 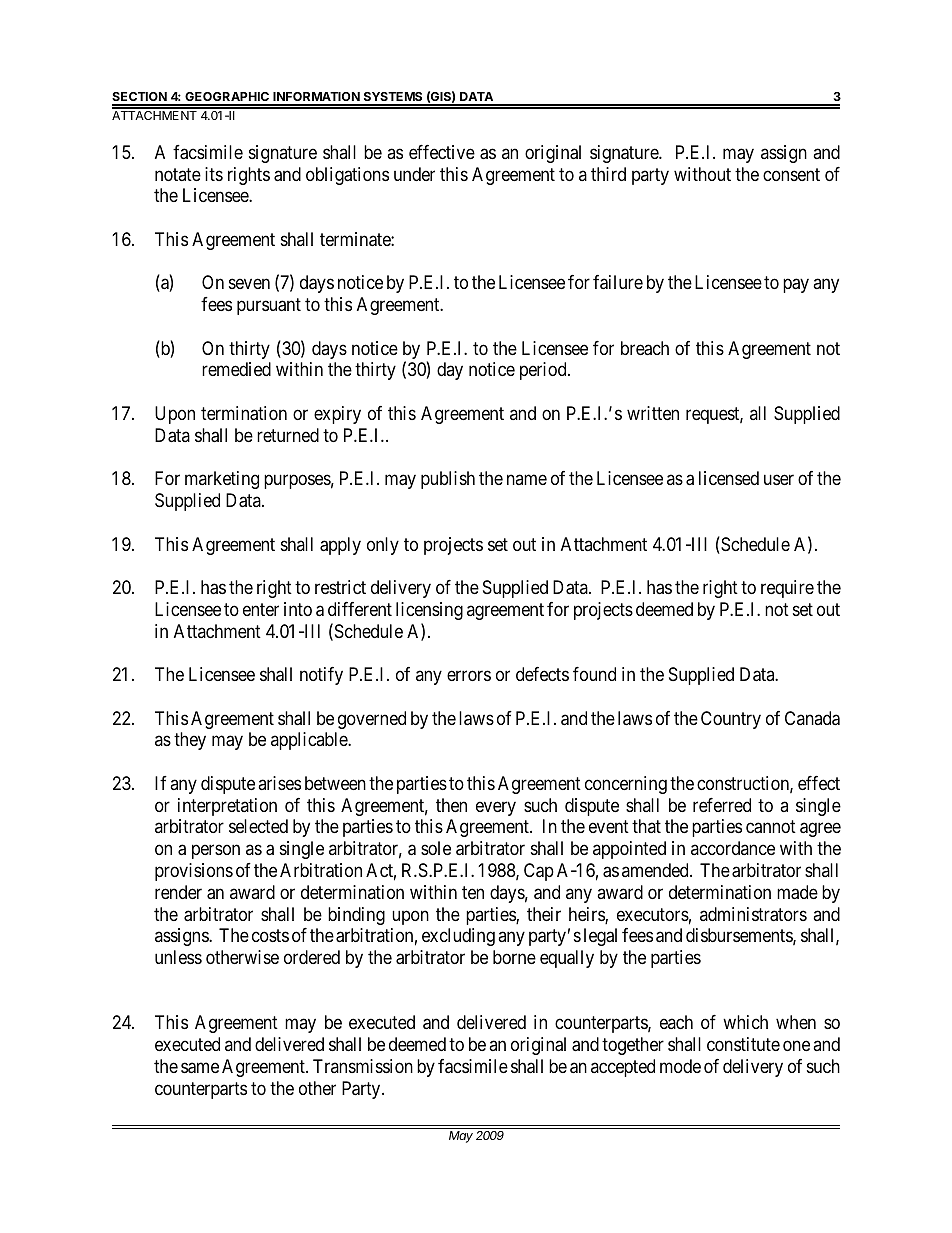 What do you see at coordinates (214, 174) in the page?
I see `its` at bounding box center [214, 174].
